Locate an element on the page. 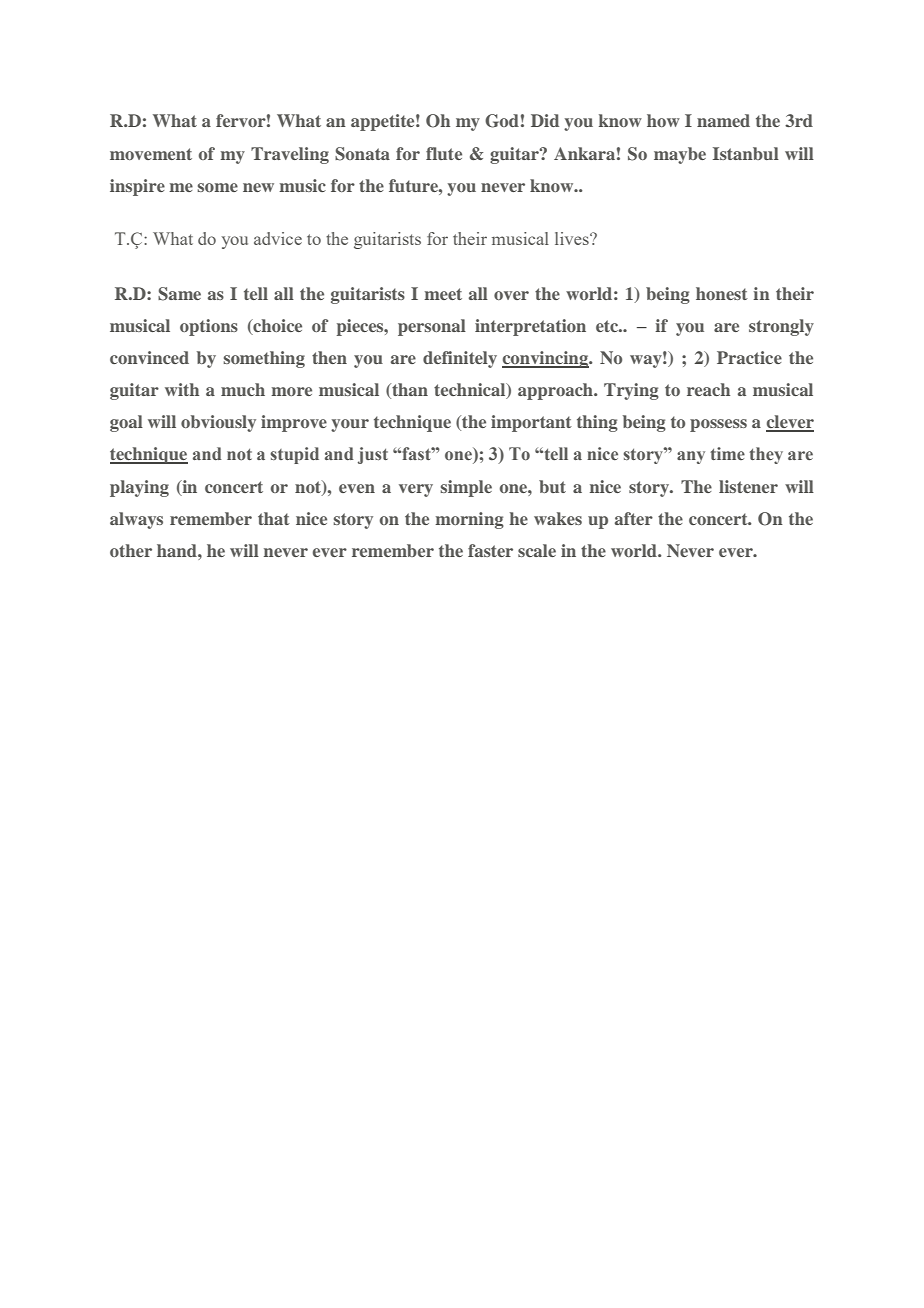  meet is located at coordinates (443, 294).
